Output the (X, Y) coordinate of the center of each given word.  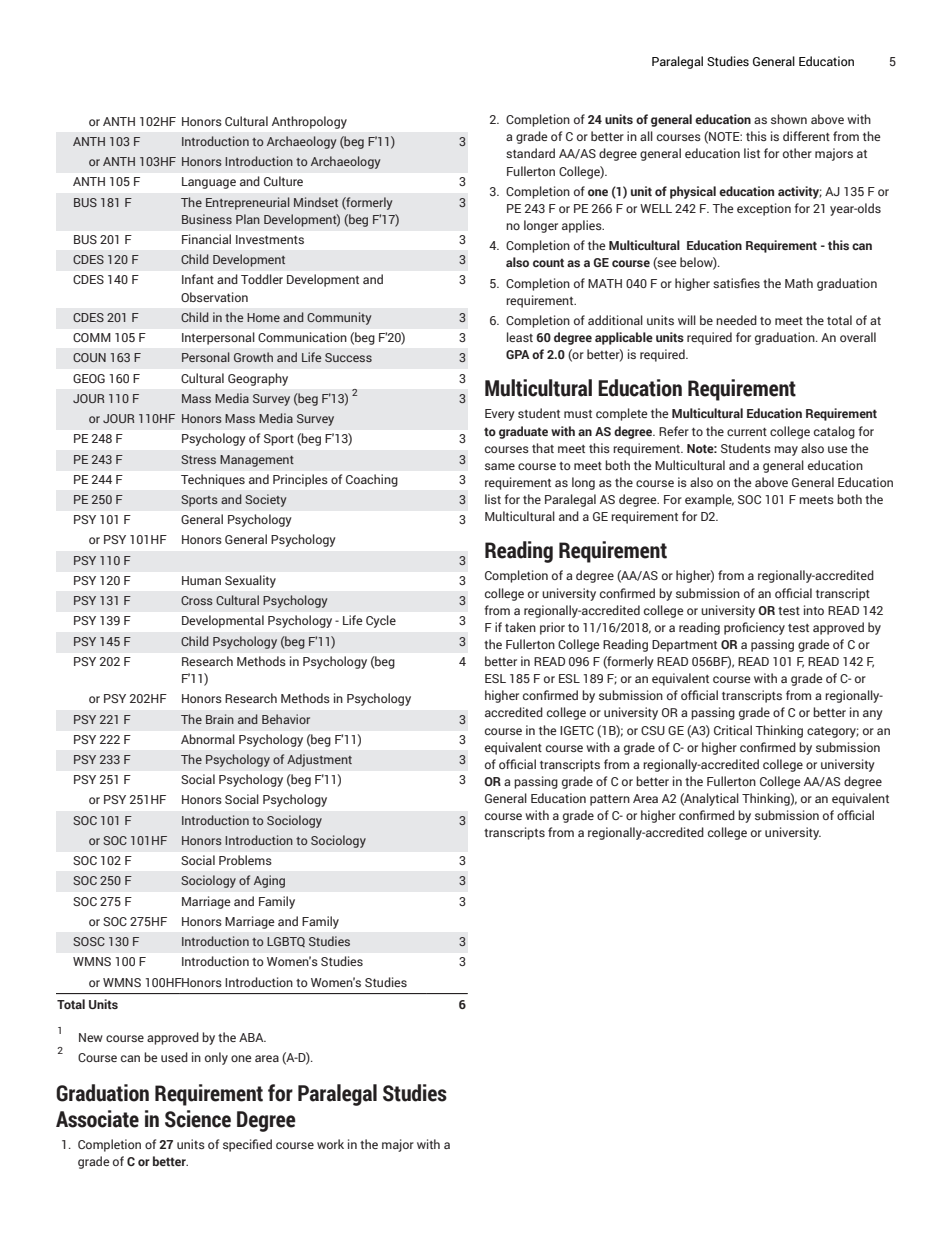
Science (198, 1119)
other (797, 153)
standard (530, 153)
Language (209, 183)
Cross (197, 600)
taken (520, 627)
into (814, 610)
